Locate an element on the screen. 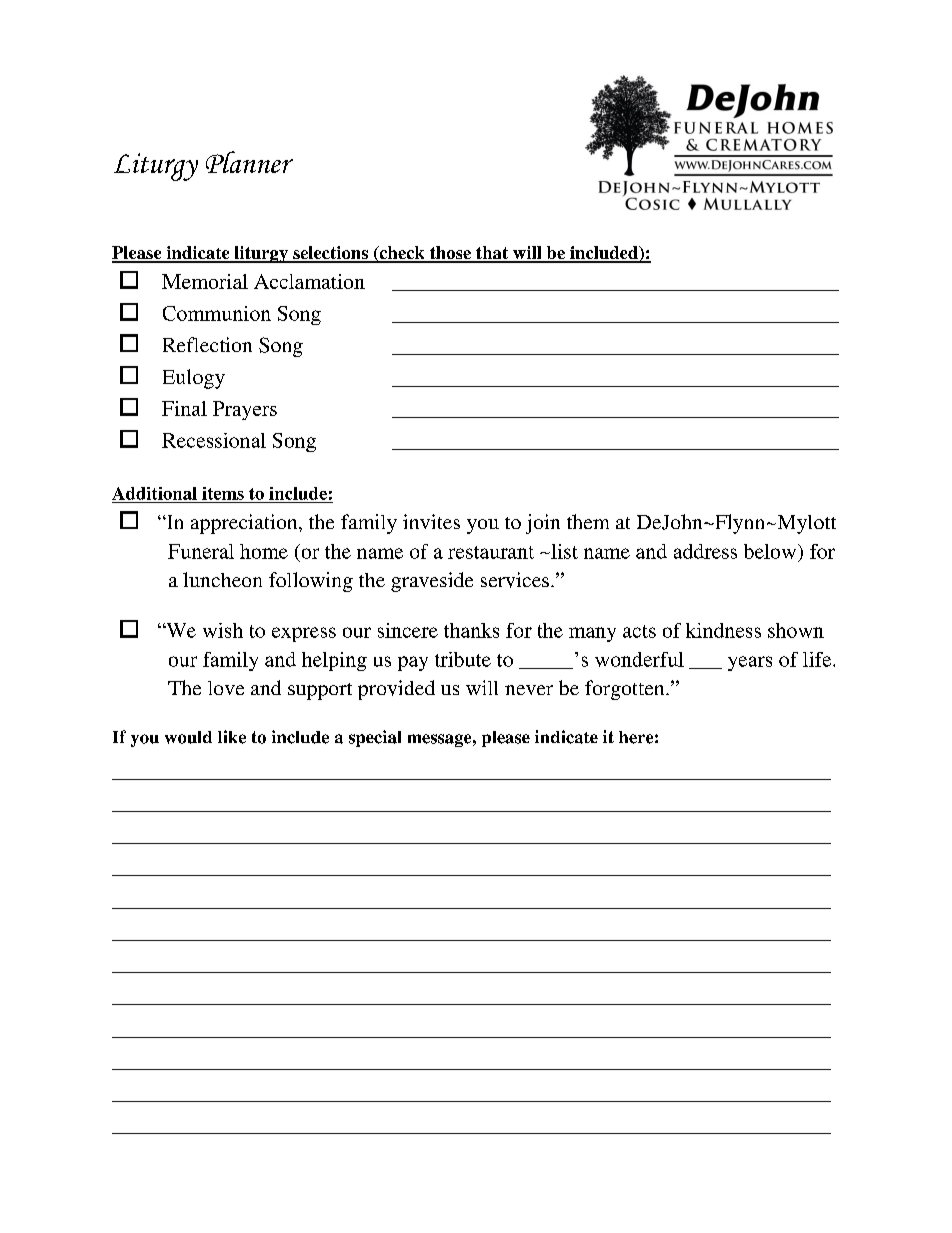 The image size is (952, 1233). restaurant is located at coordinates (491, 552).
